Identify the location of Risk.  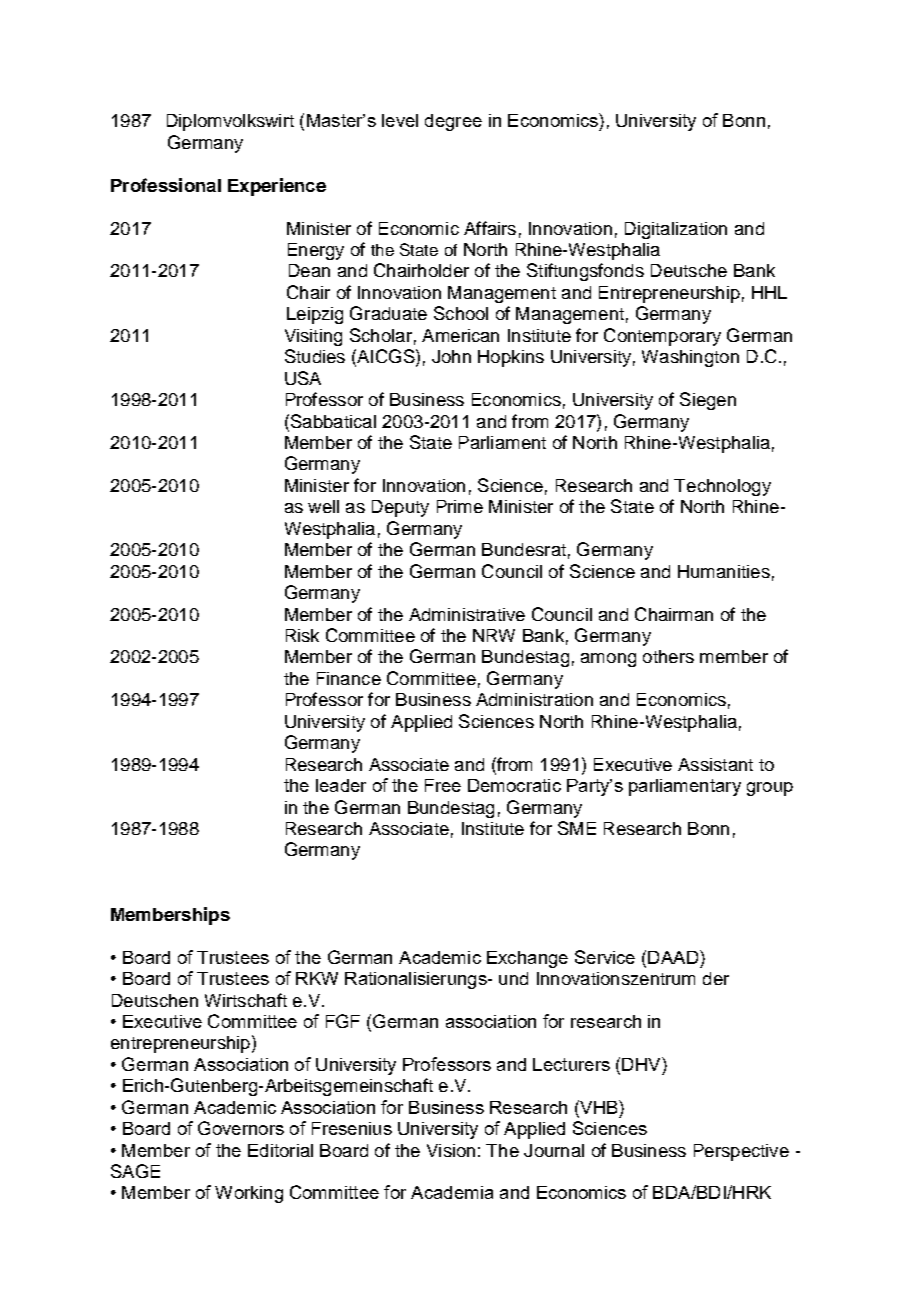
(302, 635).
